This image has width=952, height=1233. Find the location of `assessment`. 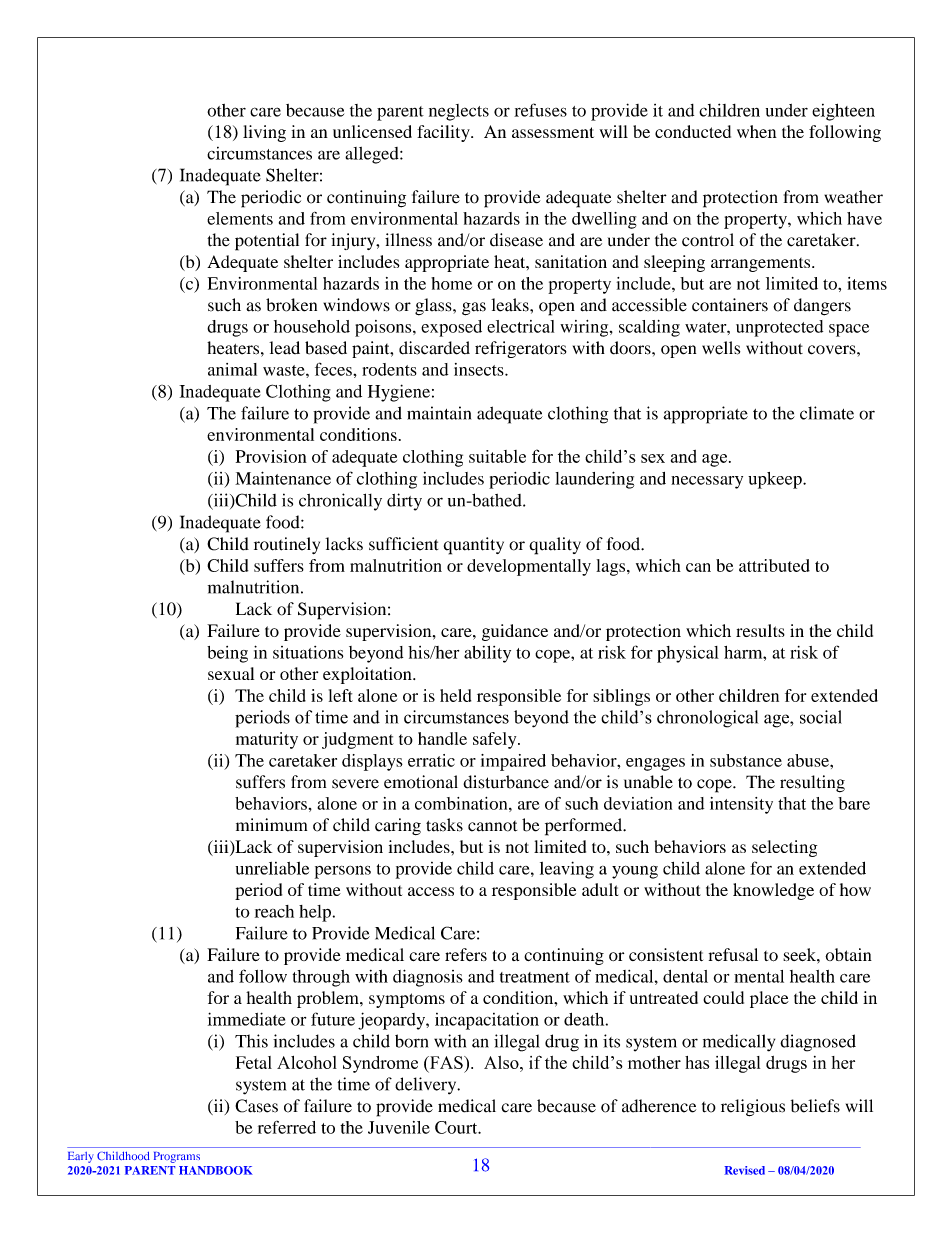

assessment is located at coordinates (553, 132).
